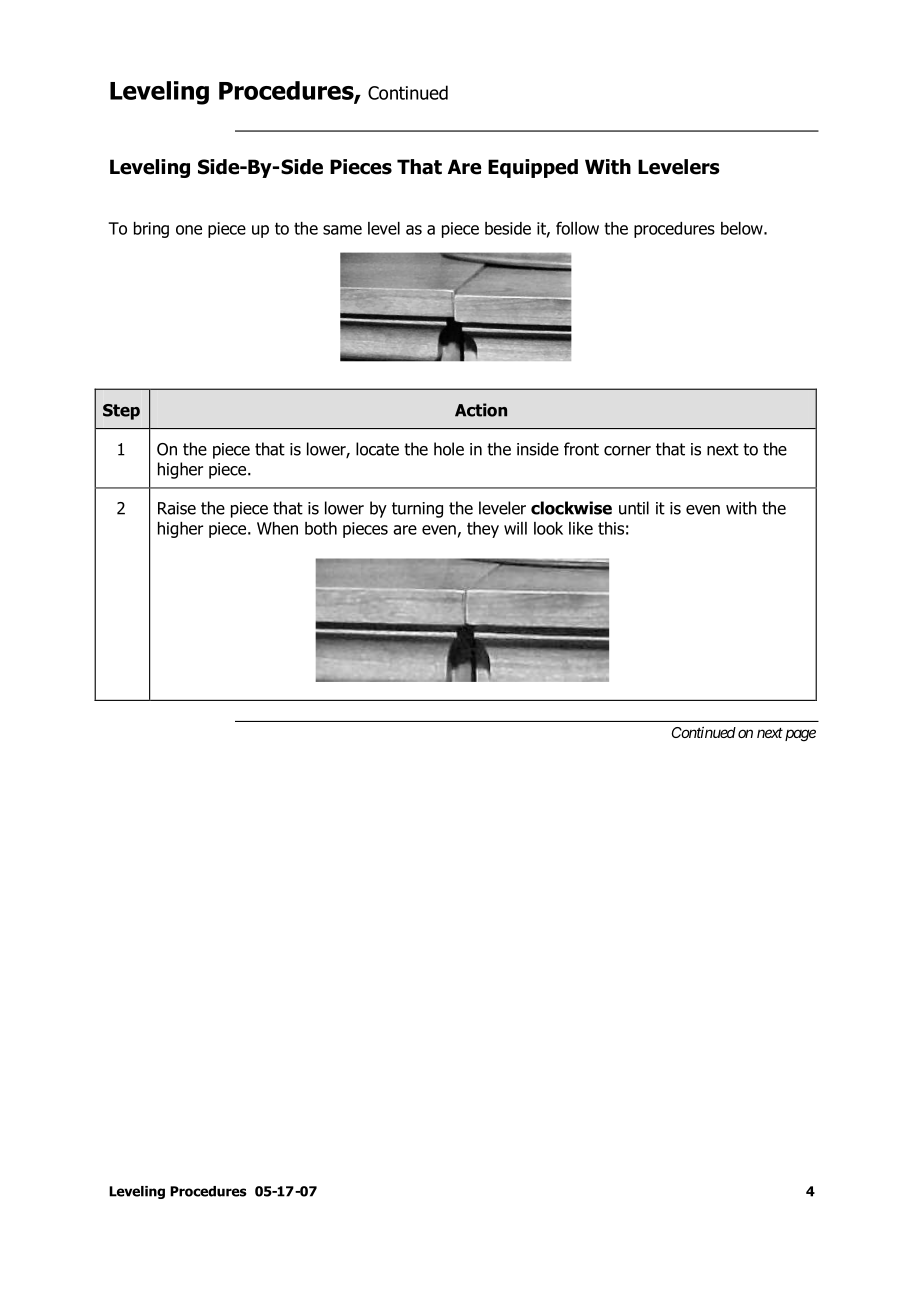  Describe the element at coordinates (417, 510) in the document. I see `turning` at that location.
